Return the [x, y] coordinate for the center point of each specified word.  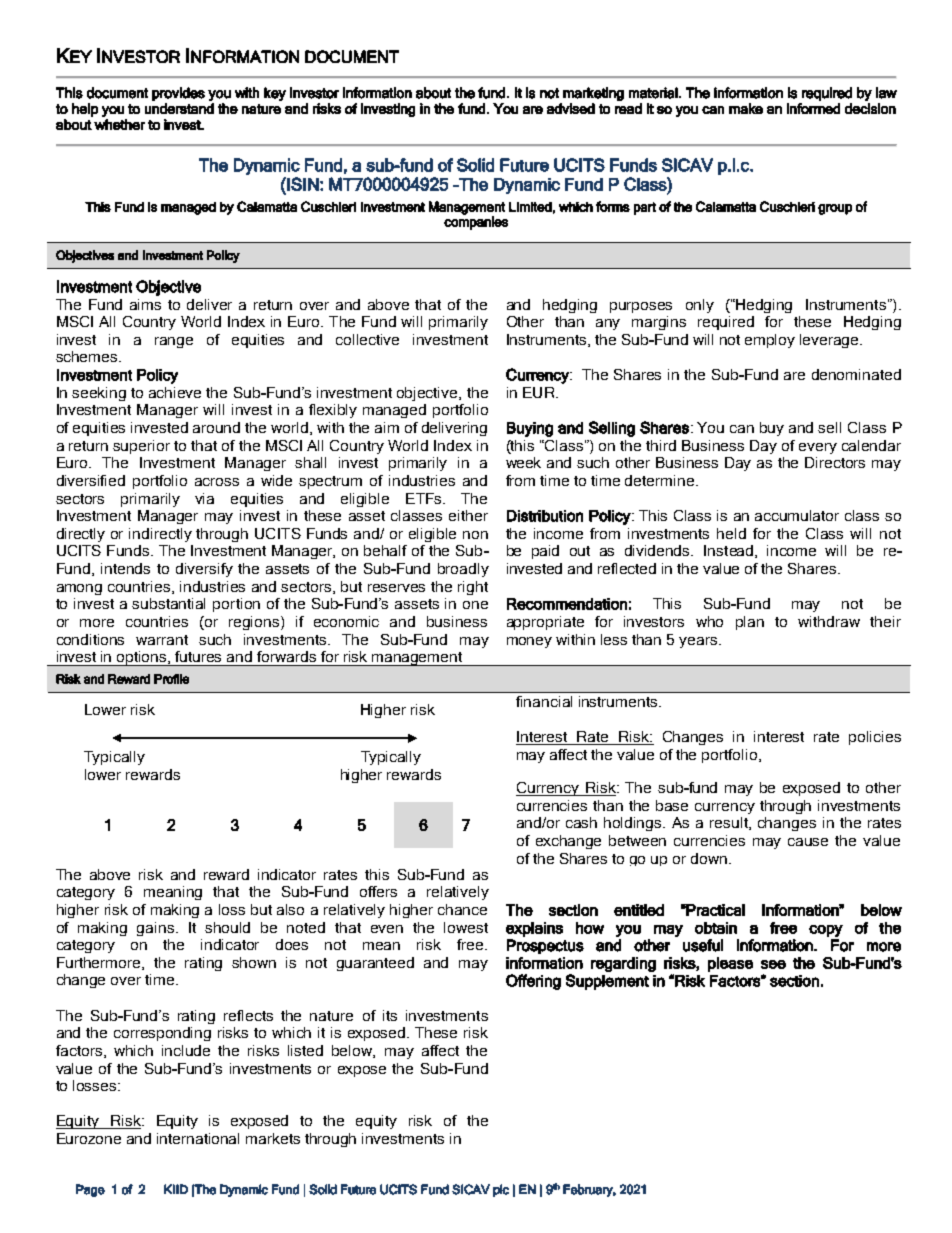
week [523, 462]
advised [571, 108]
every [818, 448]
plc [501, 1190]
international [198, 1138]
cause [808, 842]
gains [157, 929]
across [217, 482]
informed [813, 108]
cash [581, 822]
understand [179, 108]
